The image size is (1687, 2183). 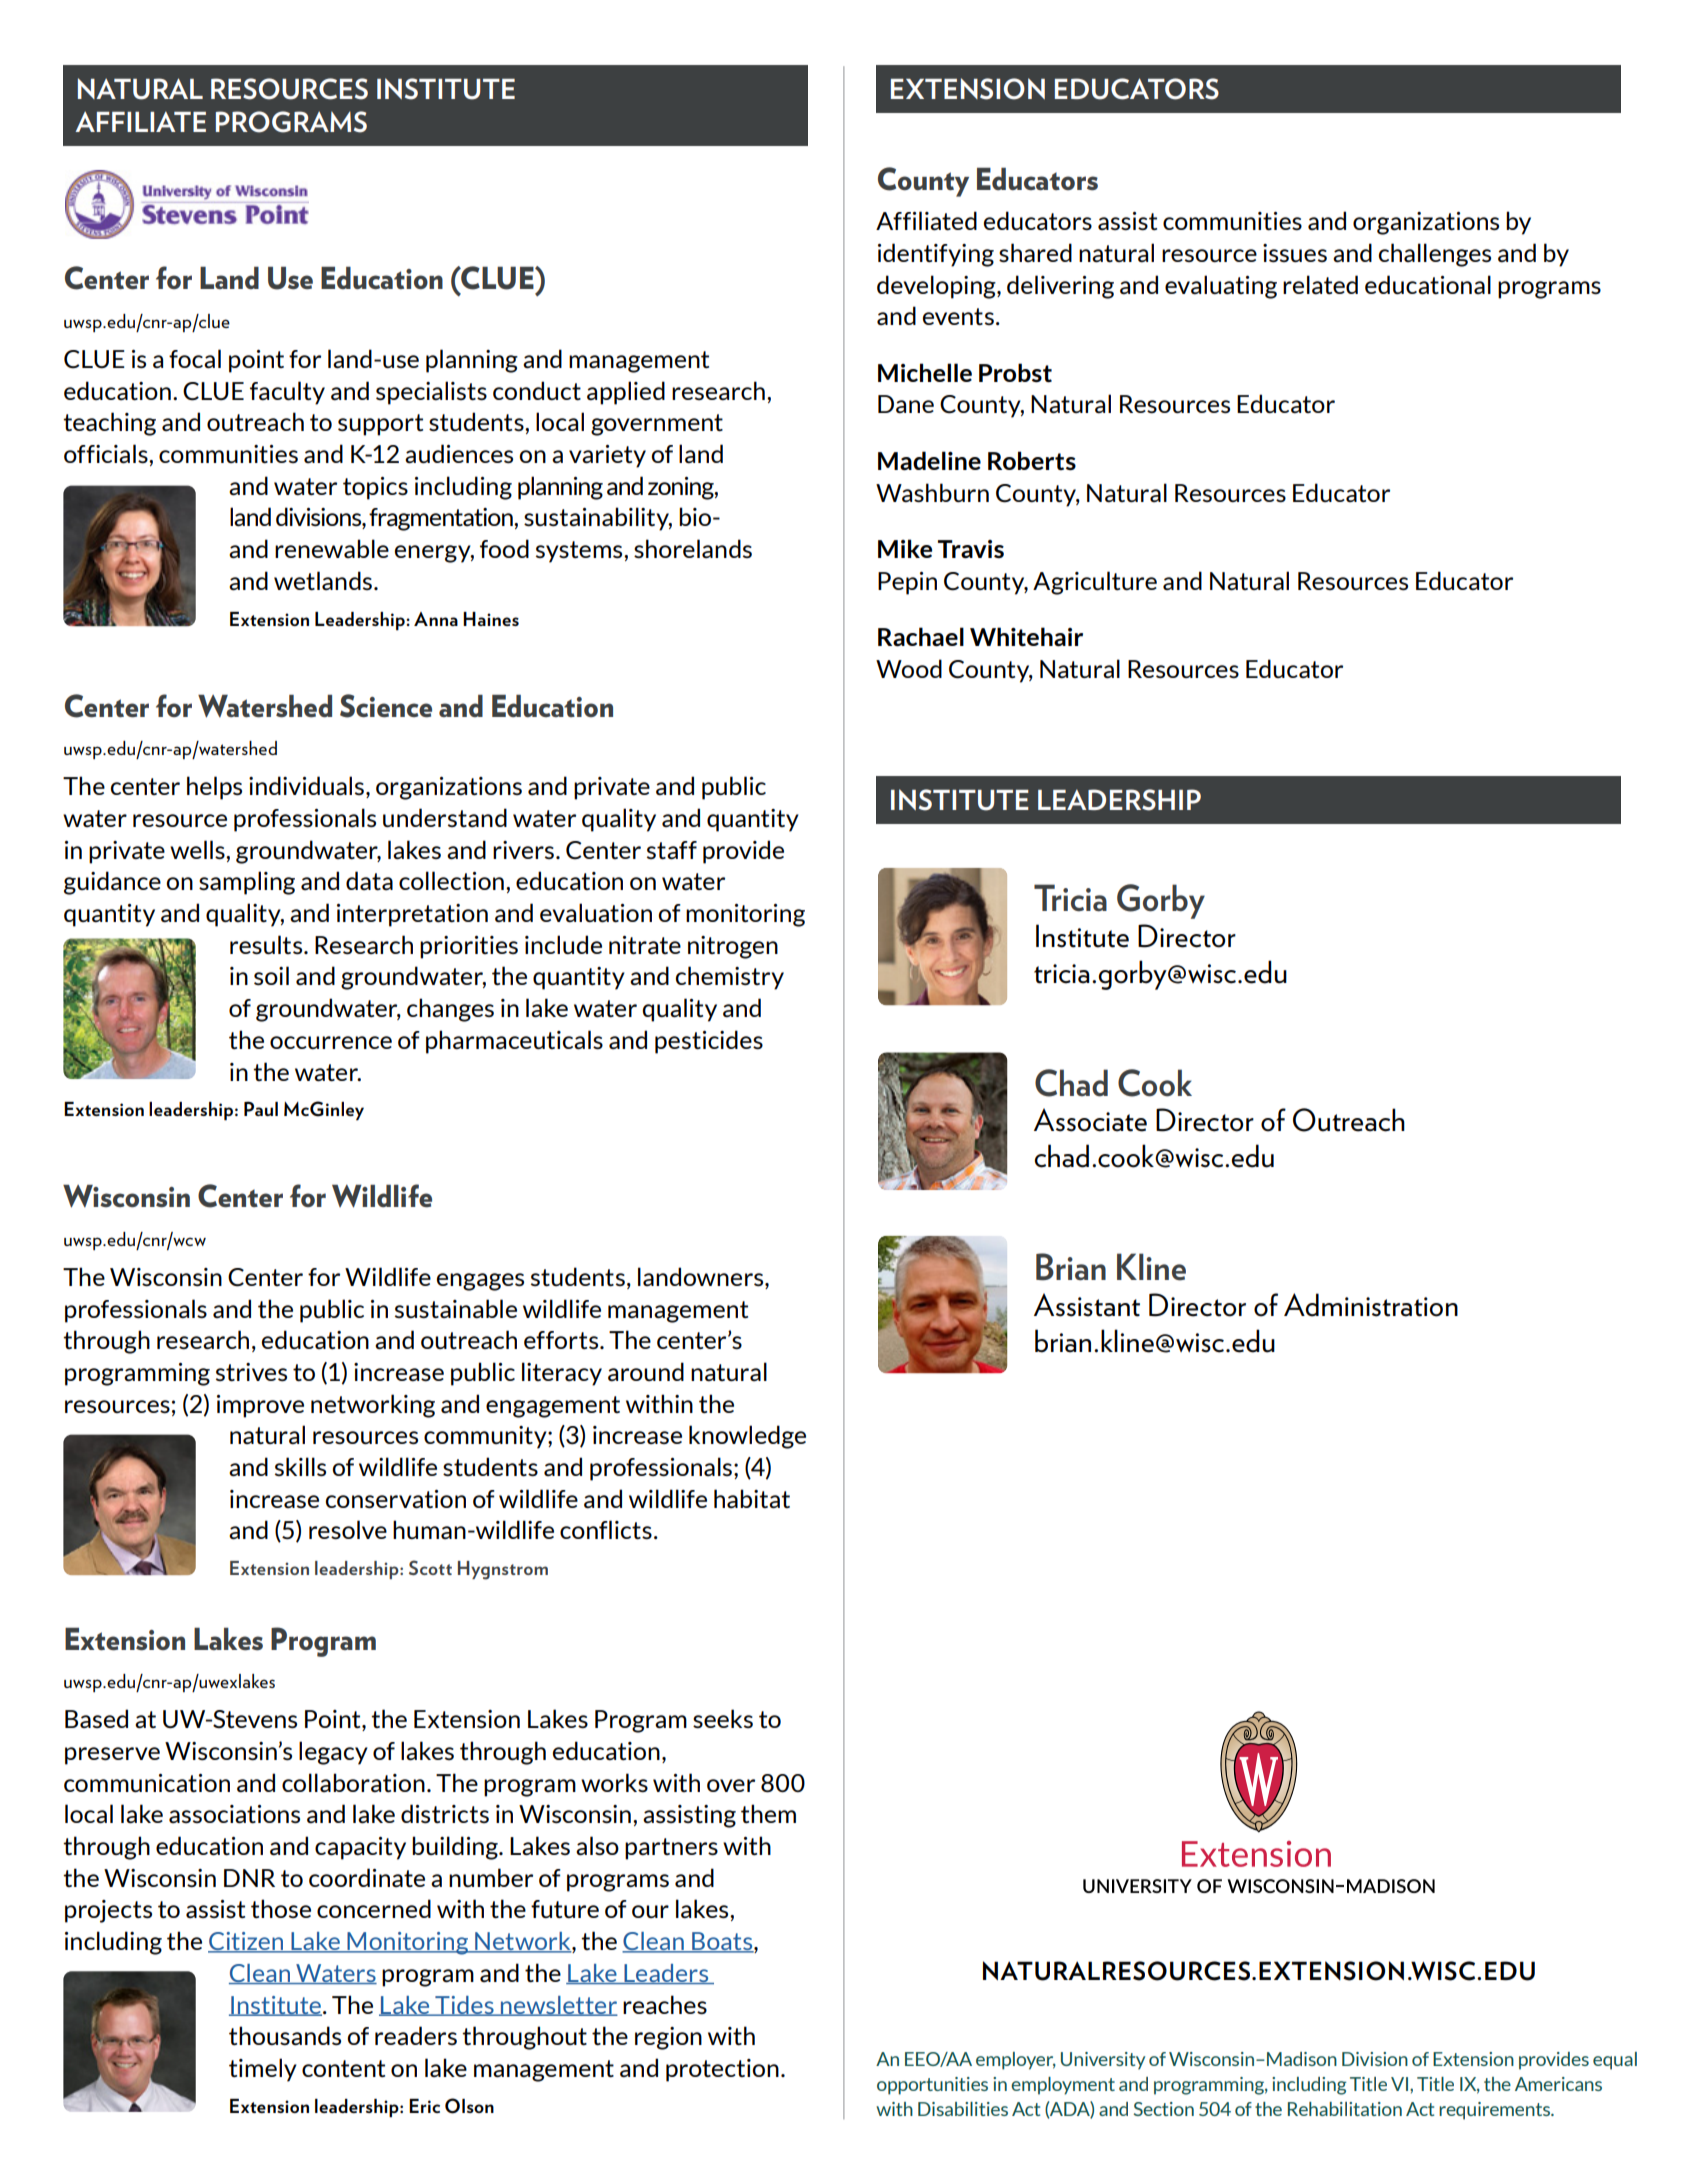 I want to click on timely, so click(x=263, y=2070).
